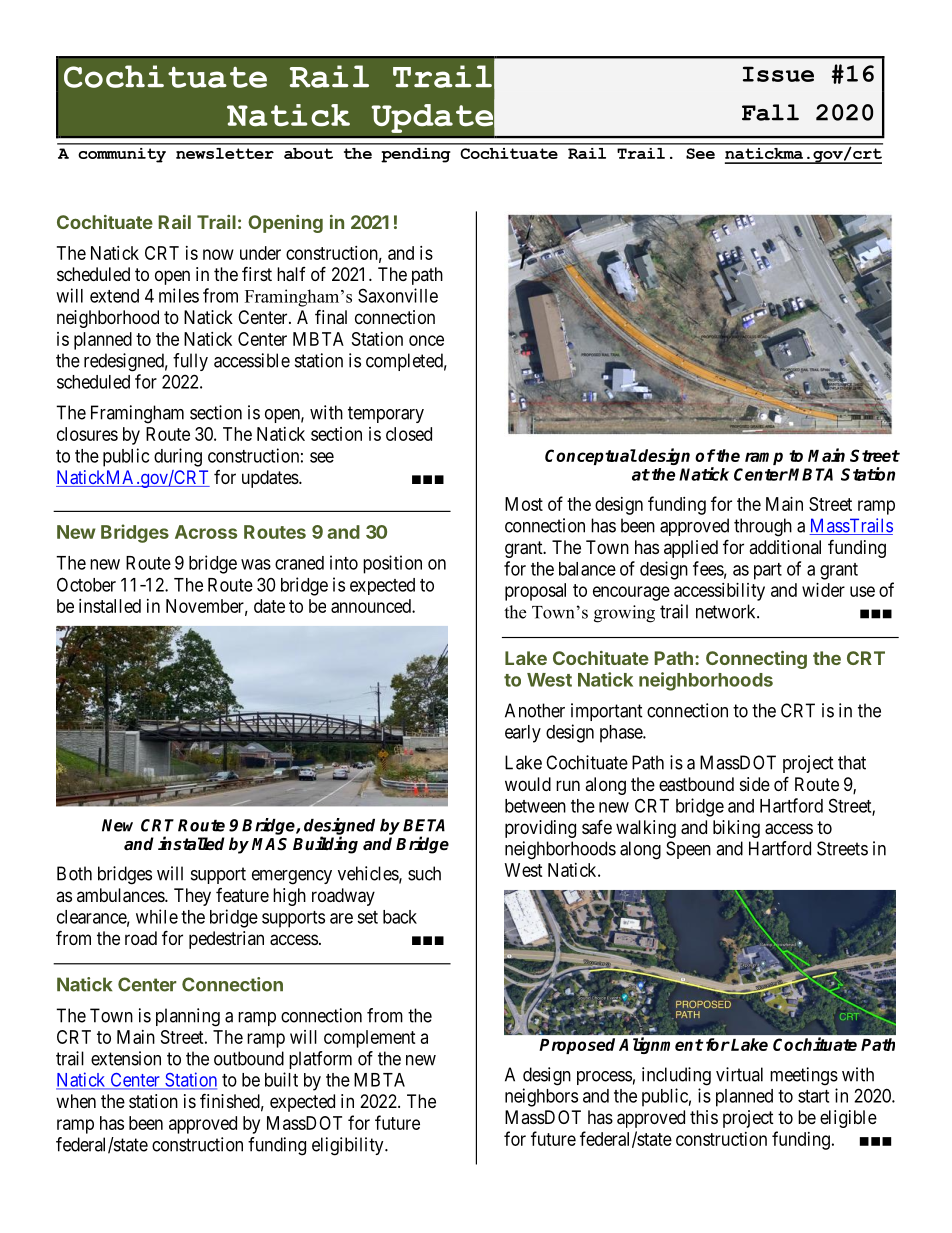 The image size is (952, 1233). Describe the element at coordinates (763, 527) in the image. I see `through` at that location.
